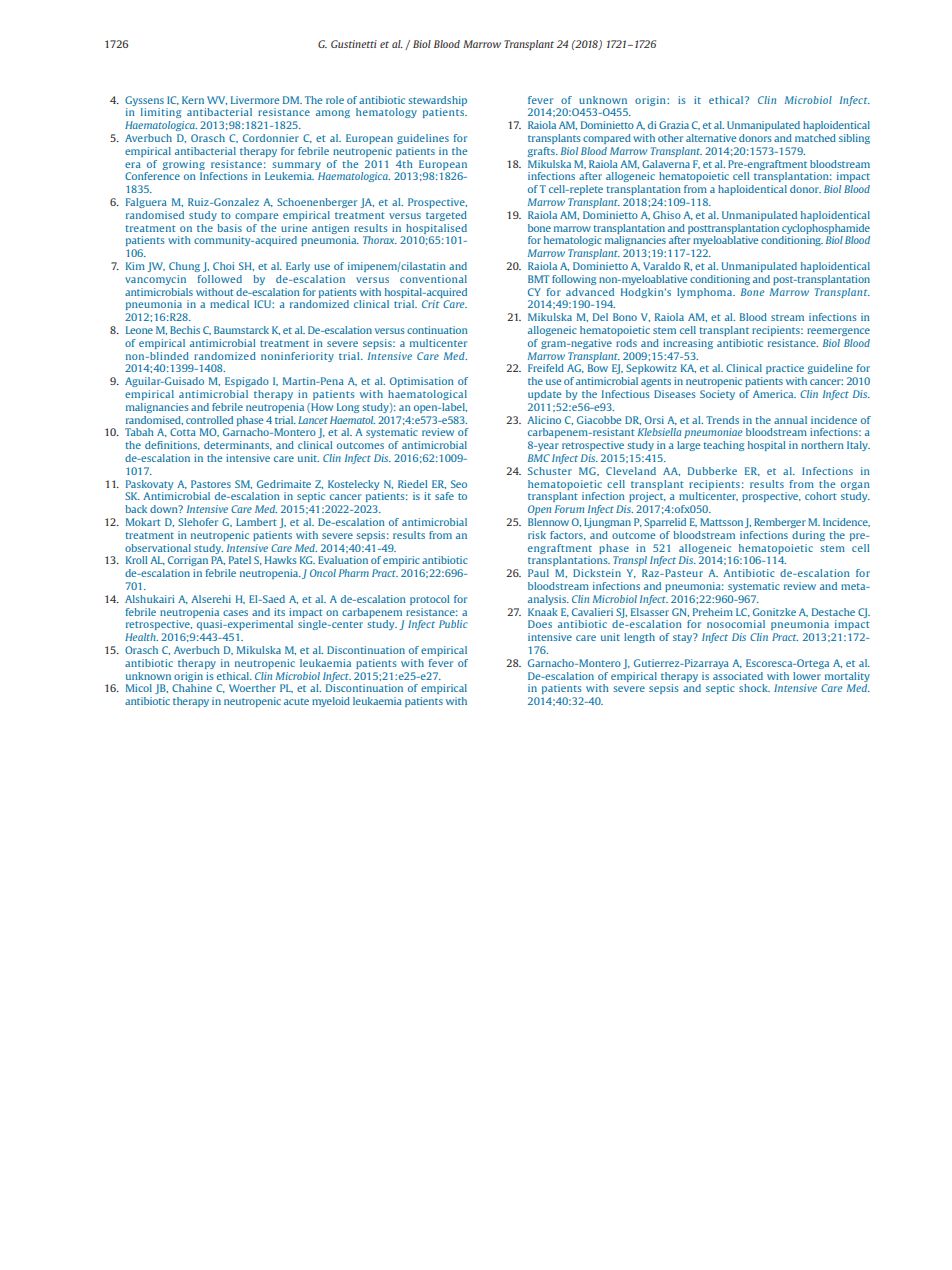 This screenshot has height=1270, width=952. What do you see at coordinates (815, 138) in the screenshot?
I see `matched` at bounding box center [815, 138].
